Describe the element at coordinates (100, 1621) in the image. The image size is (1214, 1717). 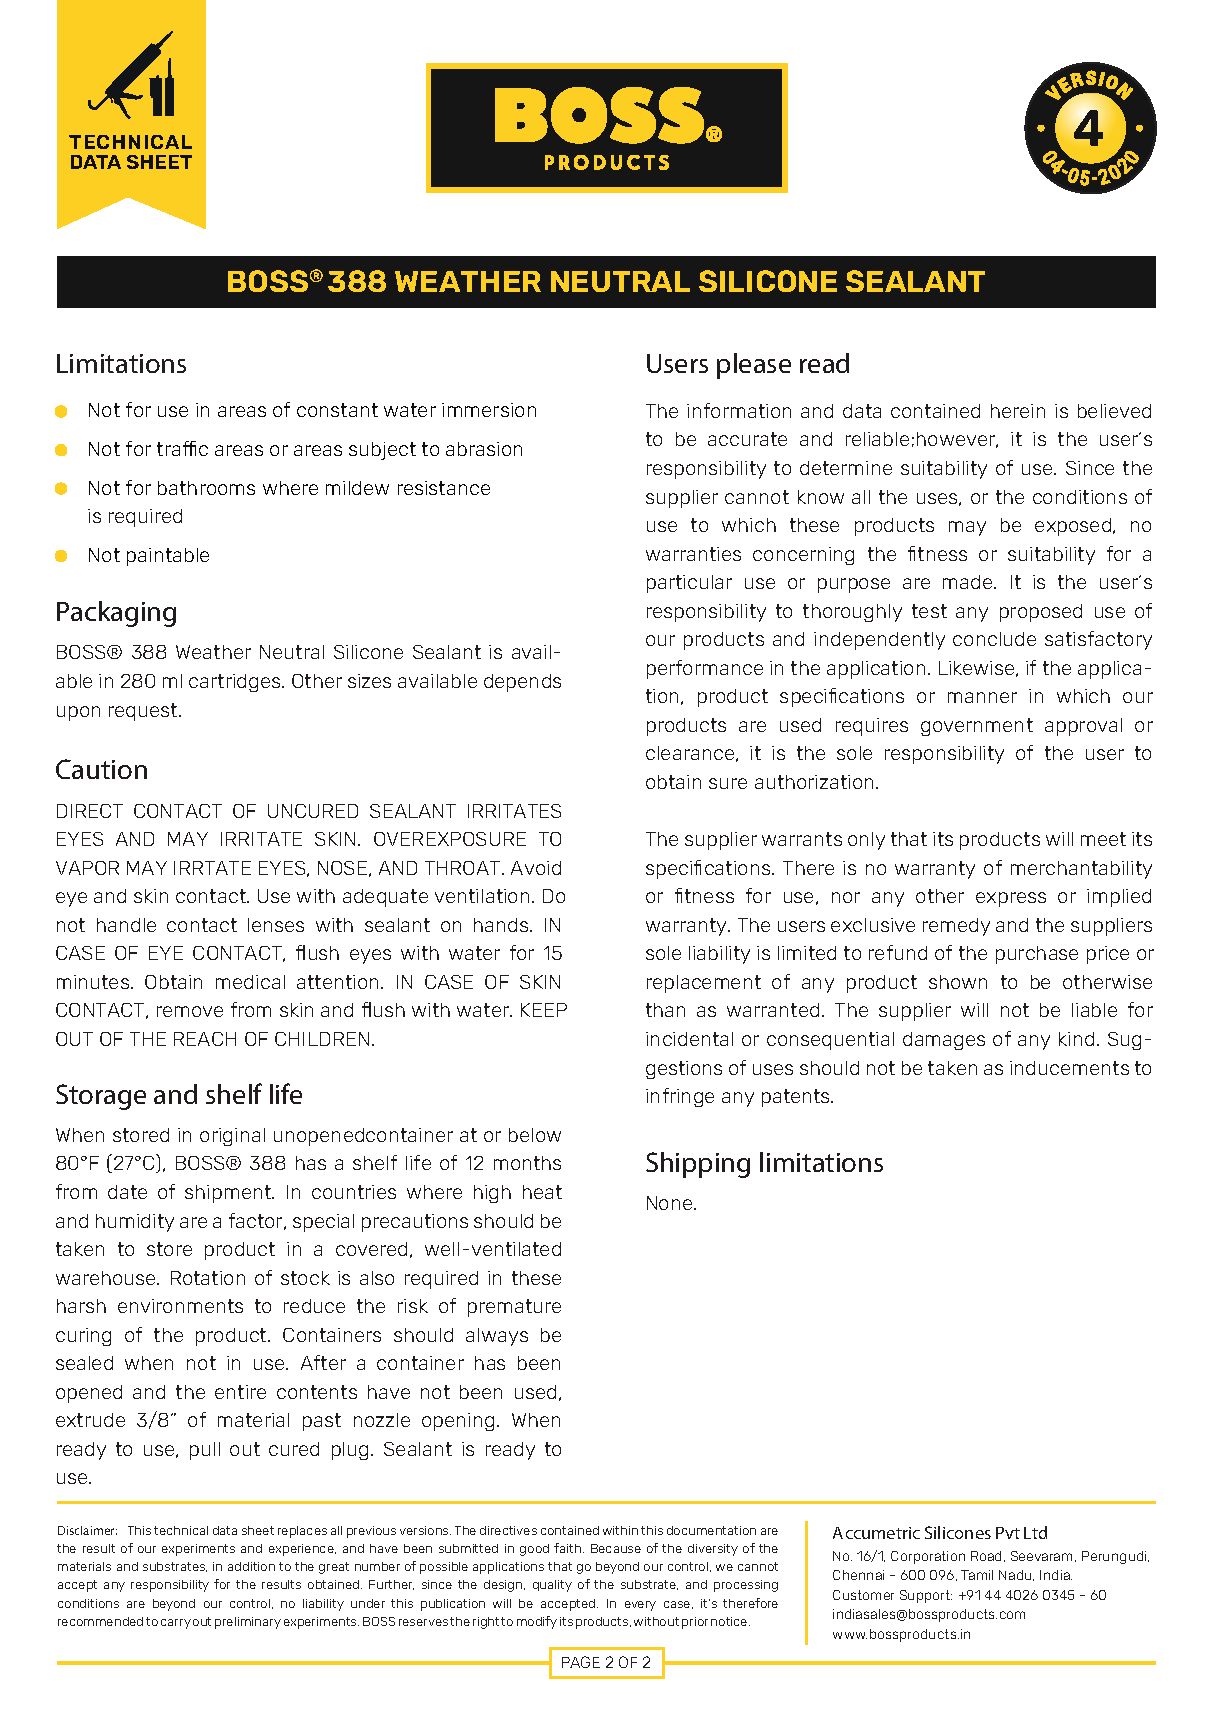
I see `recommended` at that location.
